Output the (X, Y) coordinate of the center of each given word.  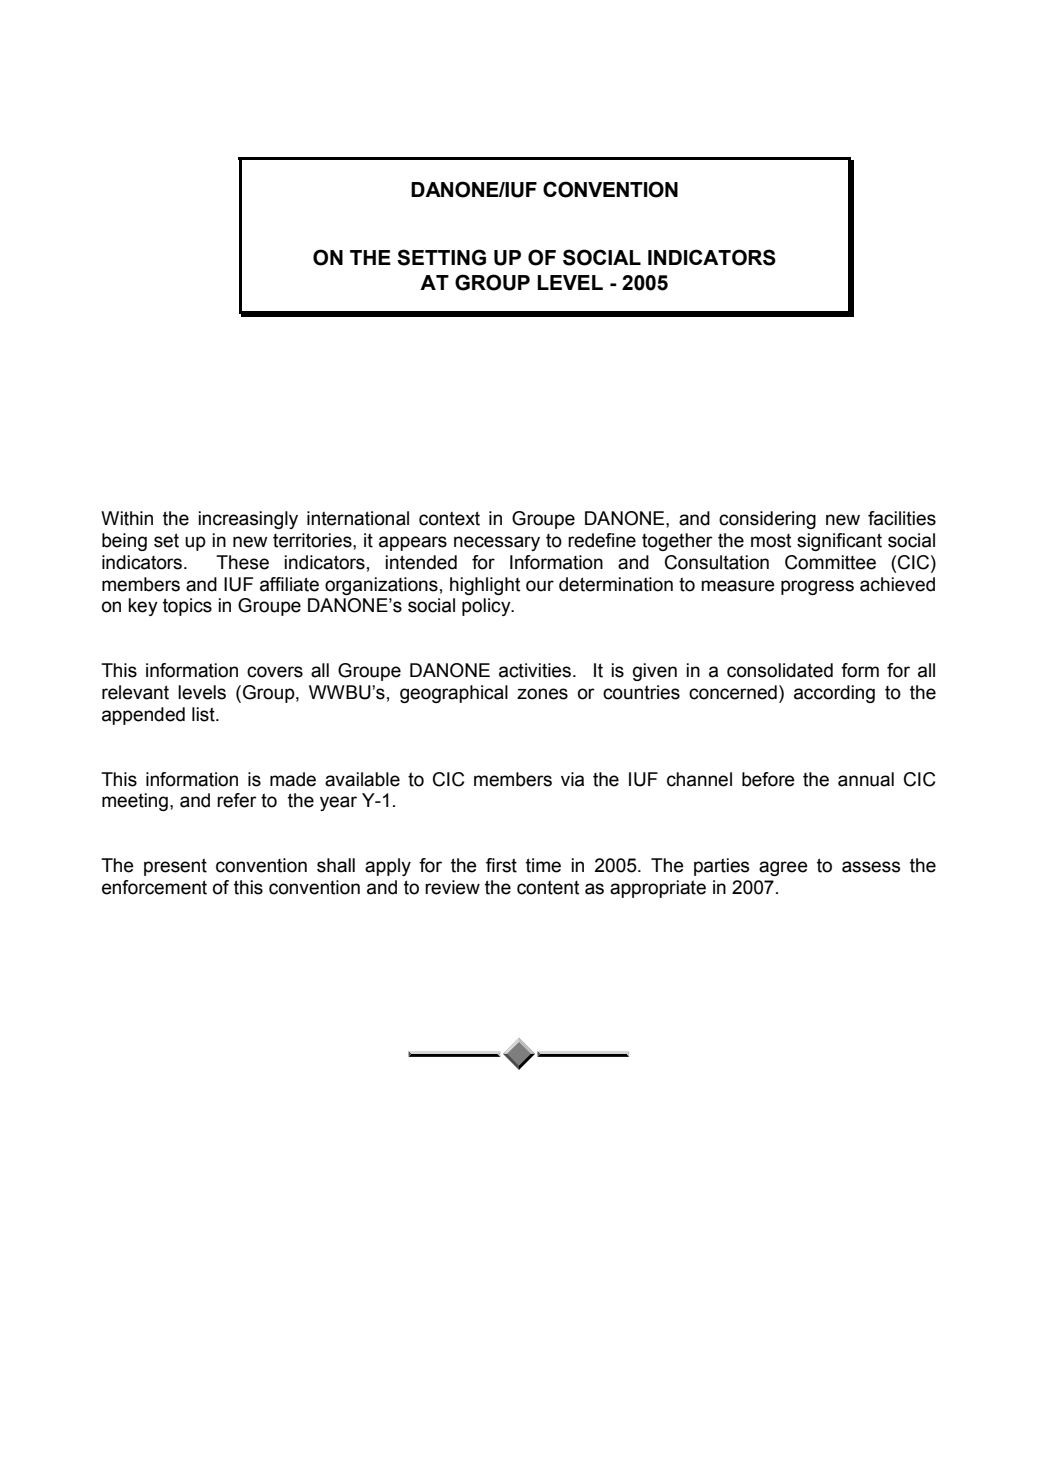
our (540, 586)
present (175, 867)
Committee (830, 562)
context (449, 518)
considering (767, 520)
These (242, 562)
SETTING (441, 257)
